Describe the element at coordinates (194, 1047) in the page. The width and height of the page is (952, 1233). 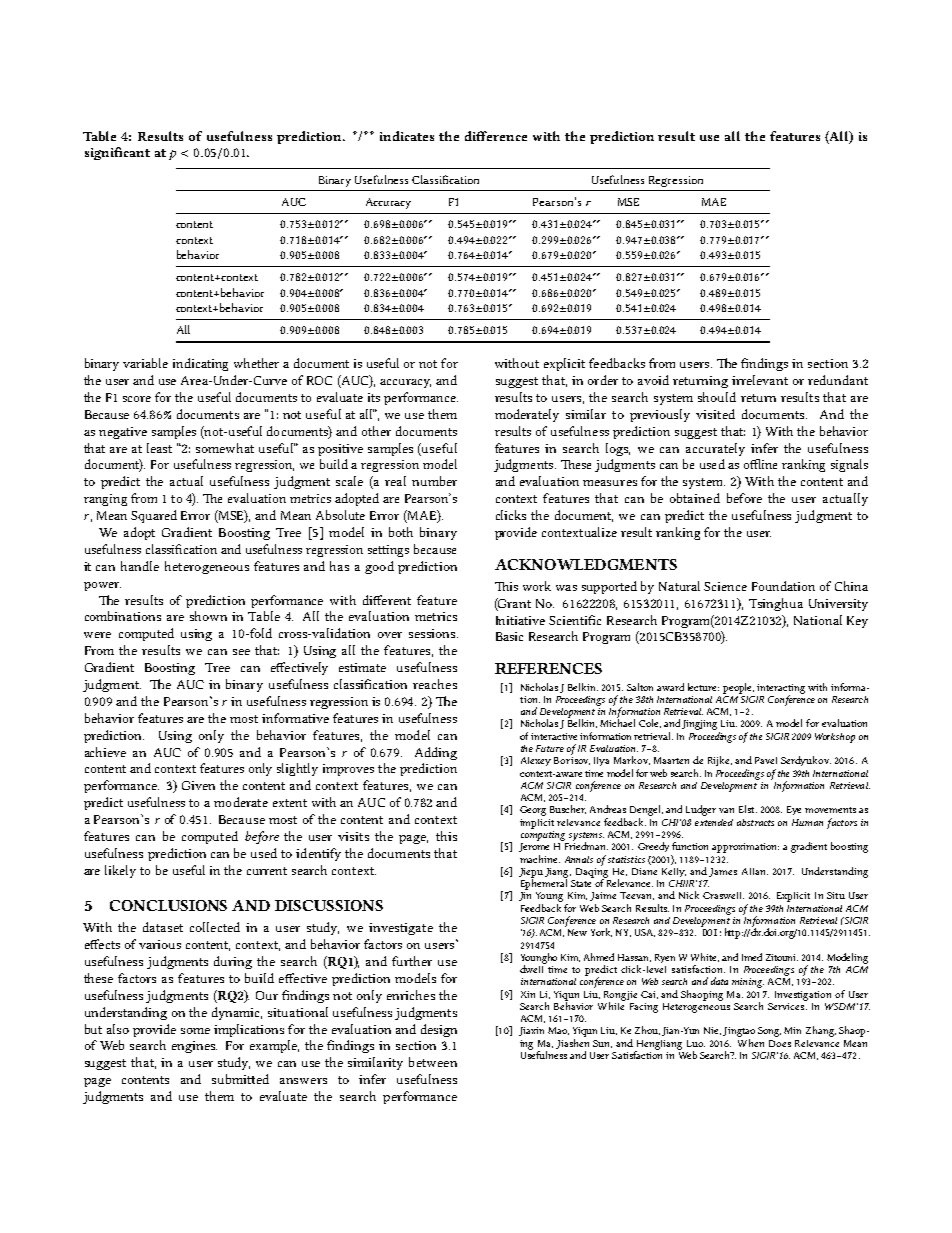
I see `engines` at that location.
